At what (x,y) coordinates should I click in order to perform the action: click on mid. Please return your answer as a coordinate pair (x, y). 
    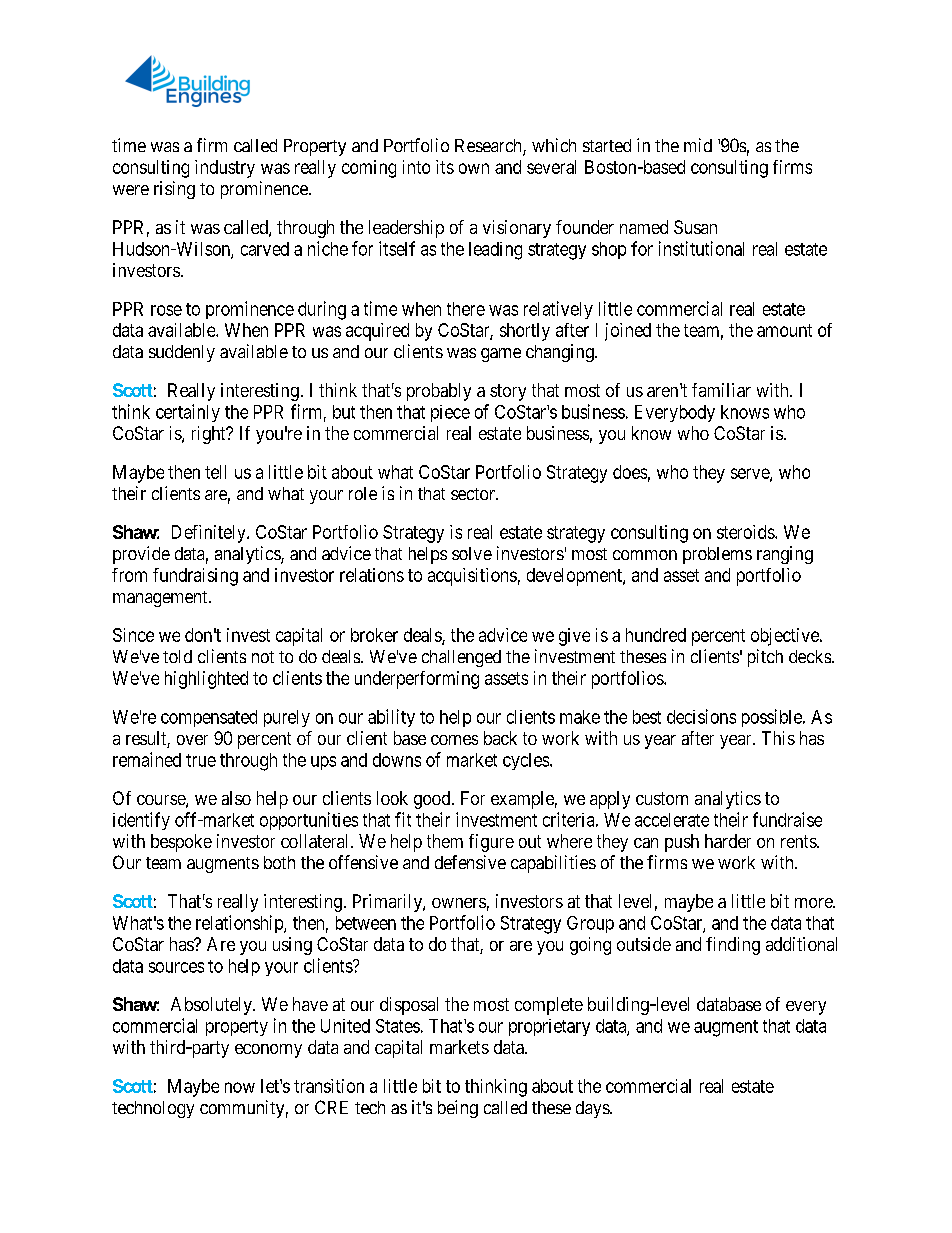
    Looking at the image, I should click on (698, 145).
